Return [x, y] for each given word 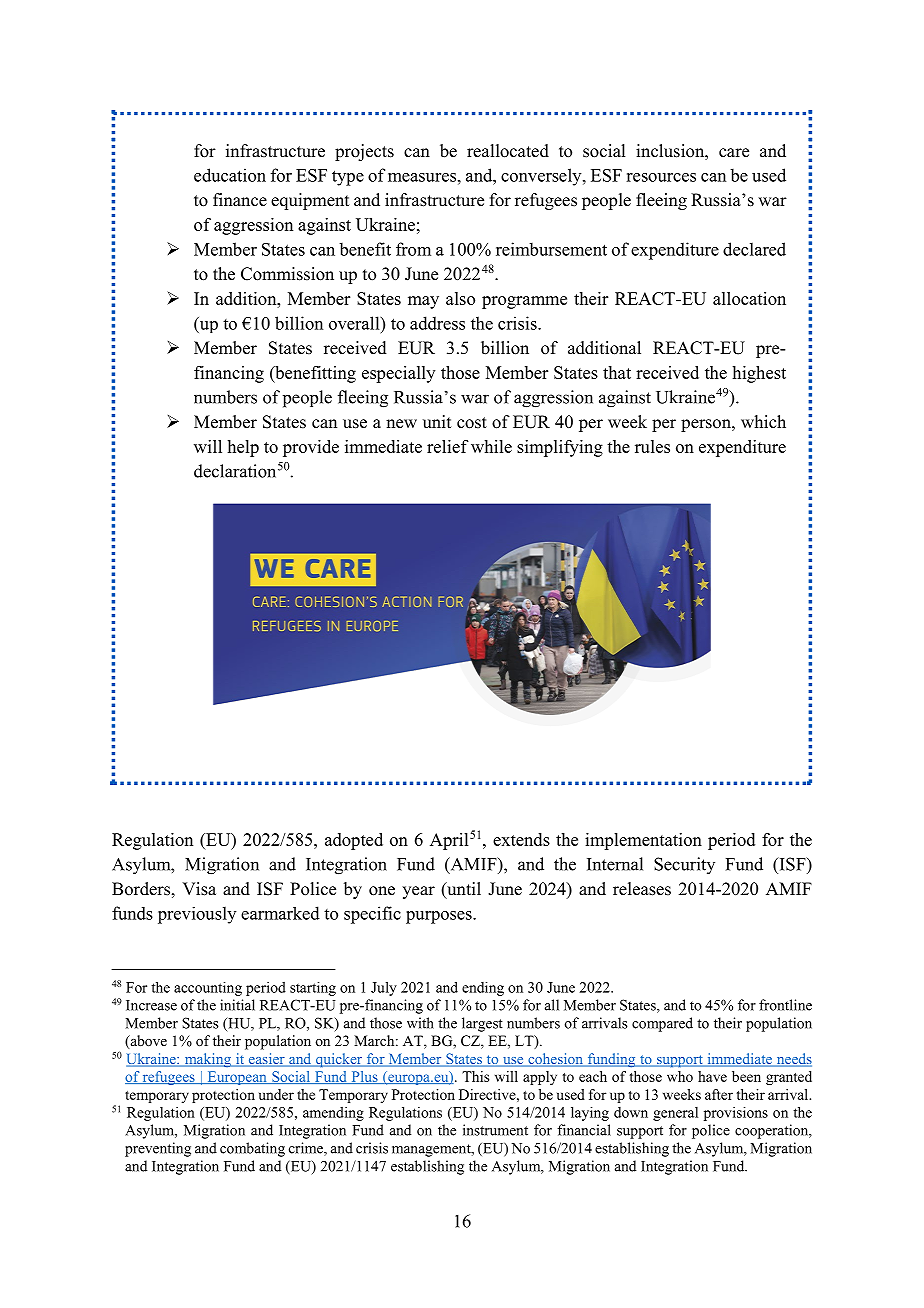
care [734, 153]
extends [521, 839]
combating [252, 1149]
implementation [643, 841]
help [243, 448]
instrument [495, 1130]
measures [422, 177]
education [230, 175]
